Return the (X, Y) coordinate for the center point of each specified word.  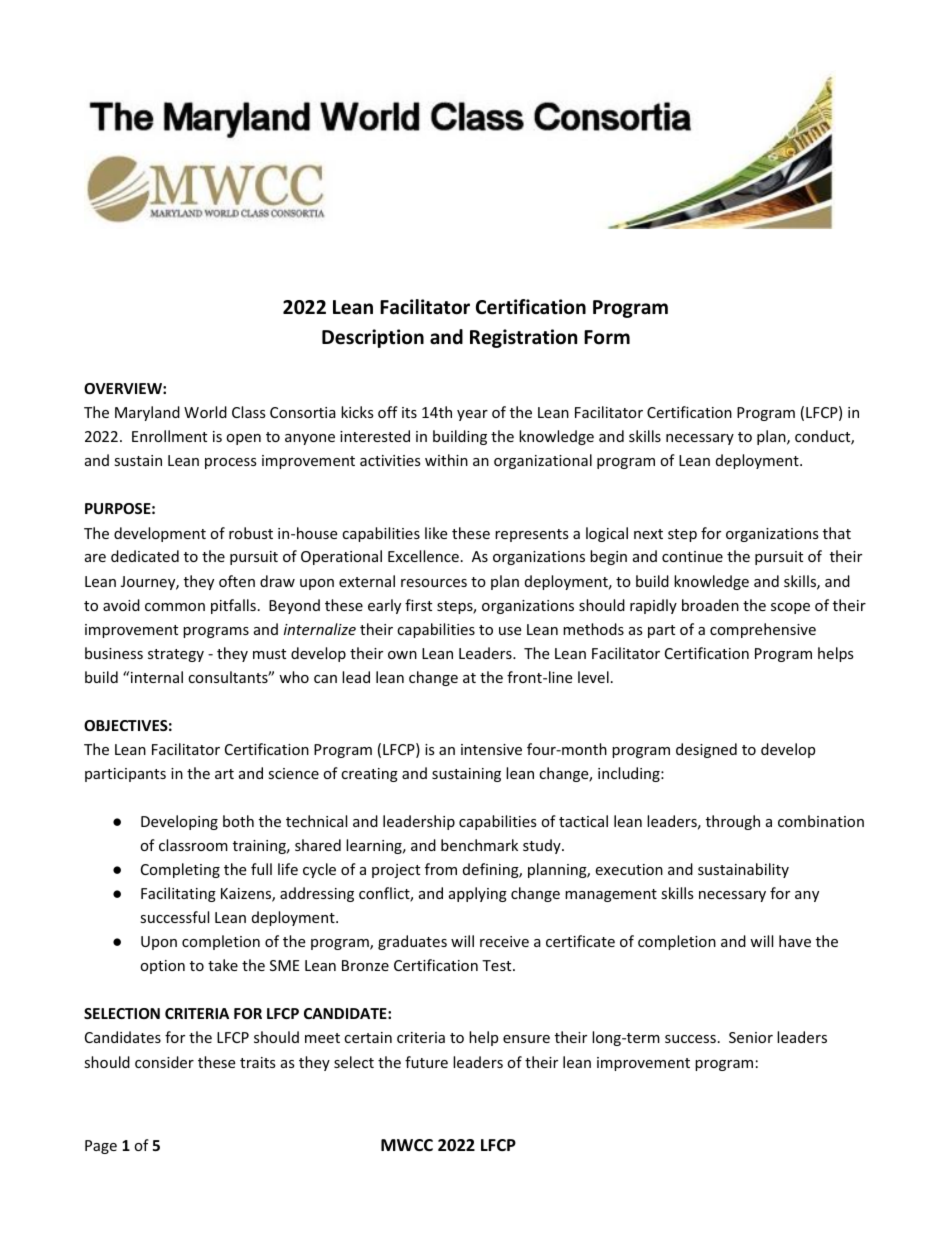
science (293, 773)
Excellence (423, 556)
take (223, 965)
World (205, 412)
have (795, 941)
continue (692, 556)
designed (706, 750)
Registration (523, 338)
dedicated (145, 556)
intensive (491, 749)
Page (101, 1147)
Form (607, 337)
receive (504, 941)
